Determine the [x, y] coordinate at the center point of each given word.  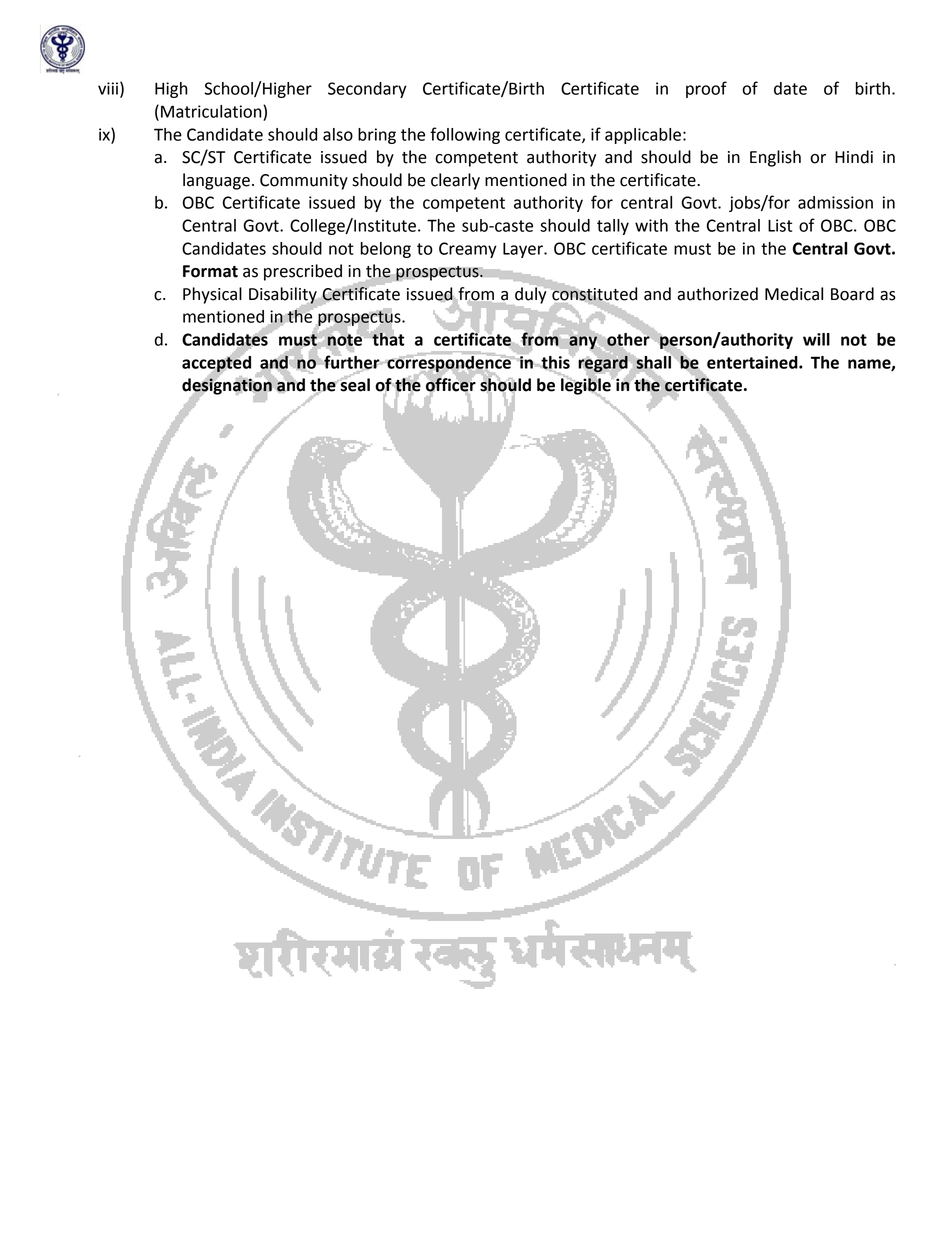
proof [706, 89]
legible [587, 386]
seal [354, 384]
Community [304, 182]
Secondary [367, 90]
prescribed [303, 272]
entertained [753, 362]
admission [835, 202]
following [465, 135]
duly [531, 295]
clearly [455, 181]
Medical [794, 294]
